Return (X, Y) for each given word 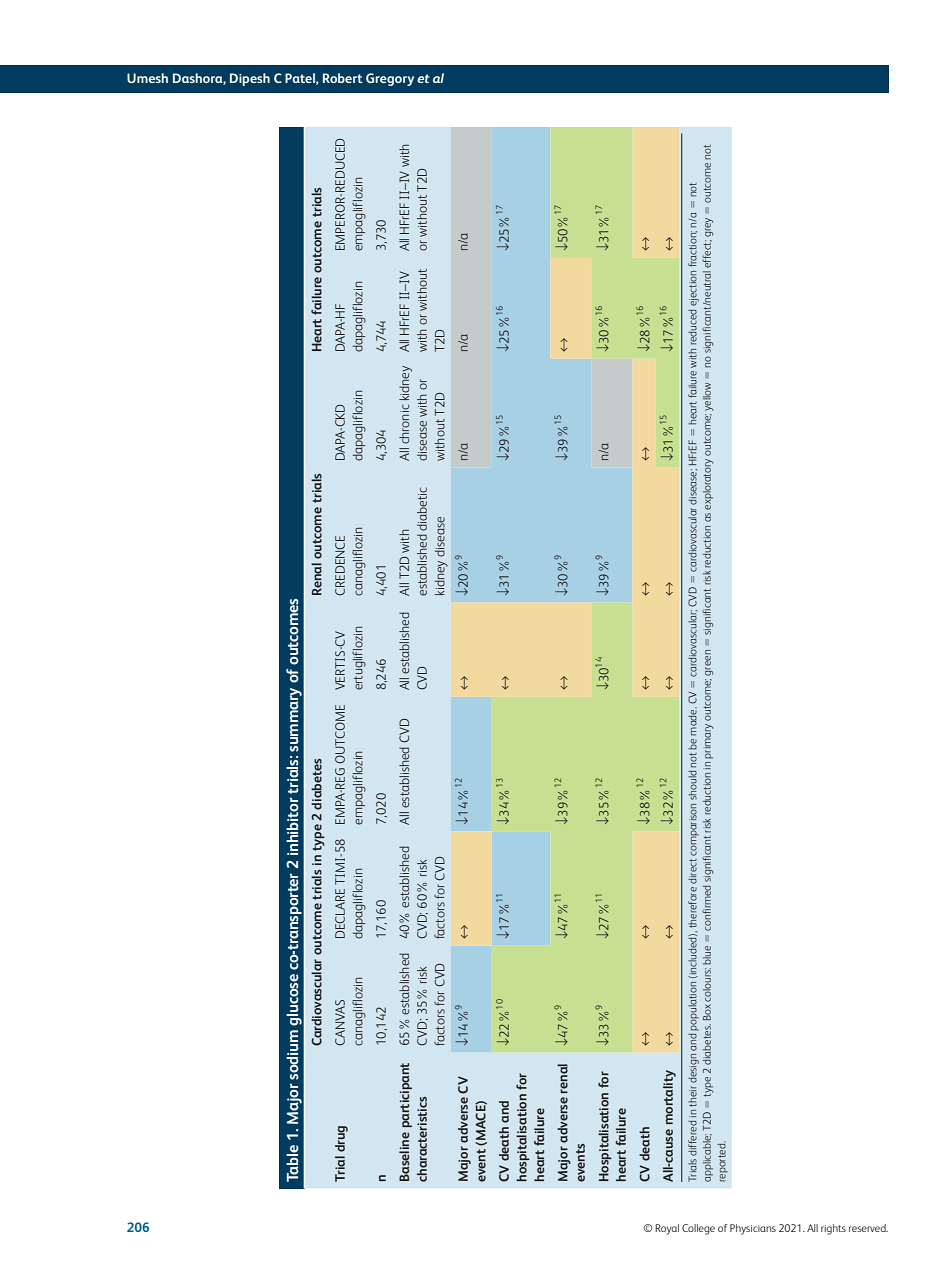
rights (833, 1229)
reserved (868, 1228)
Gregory (390, 79)
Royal (667, 1229)
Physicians (753, 1229)
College (698, 1229)
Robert (343, 78)
